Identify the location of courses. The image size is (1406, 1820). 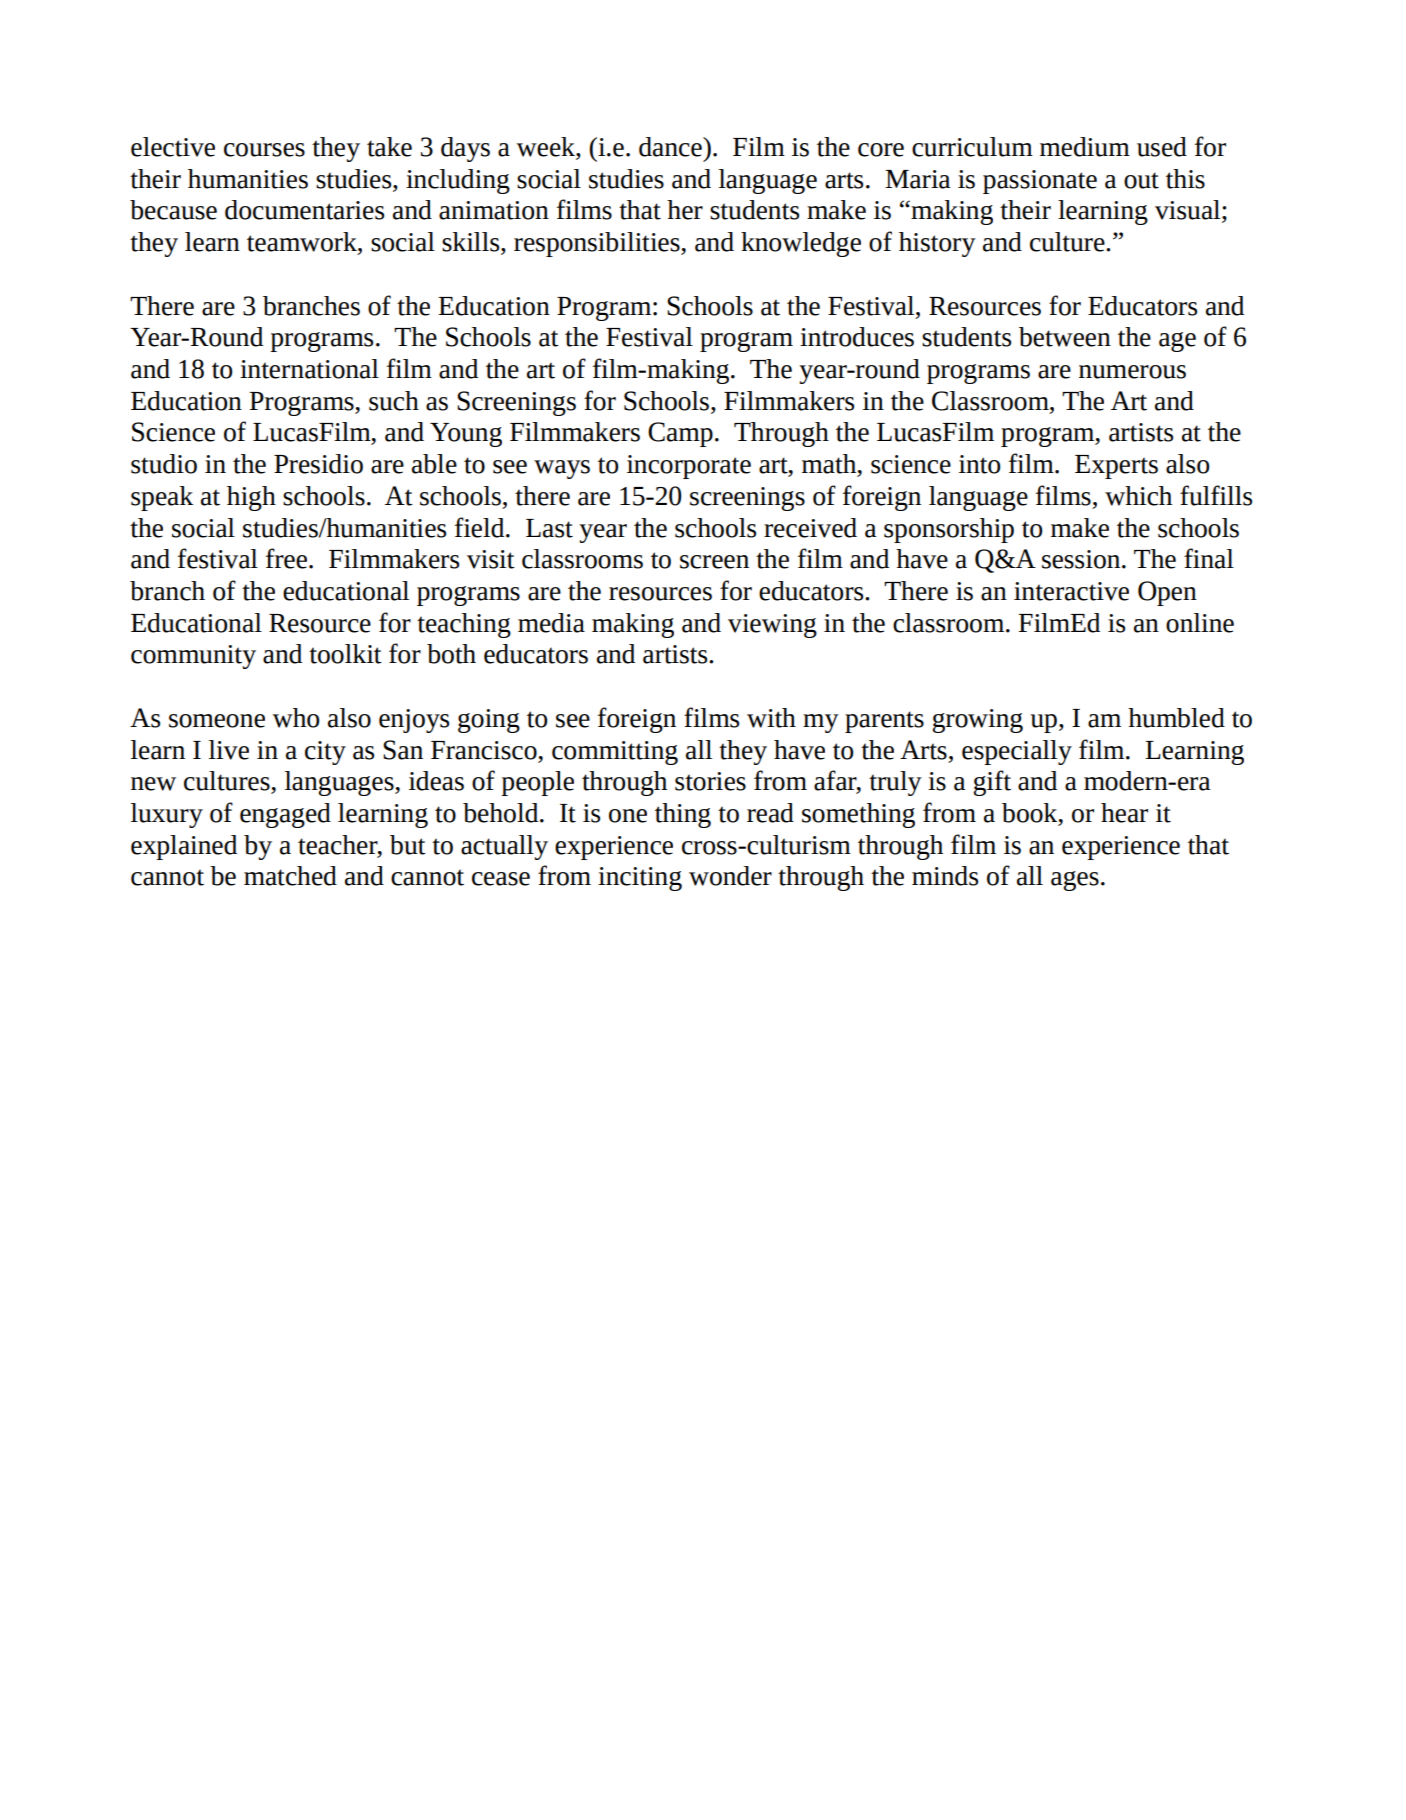
(264, 150).
